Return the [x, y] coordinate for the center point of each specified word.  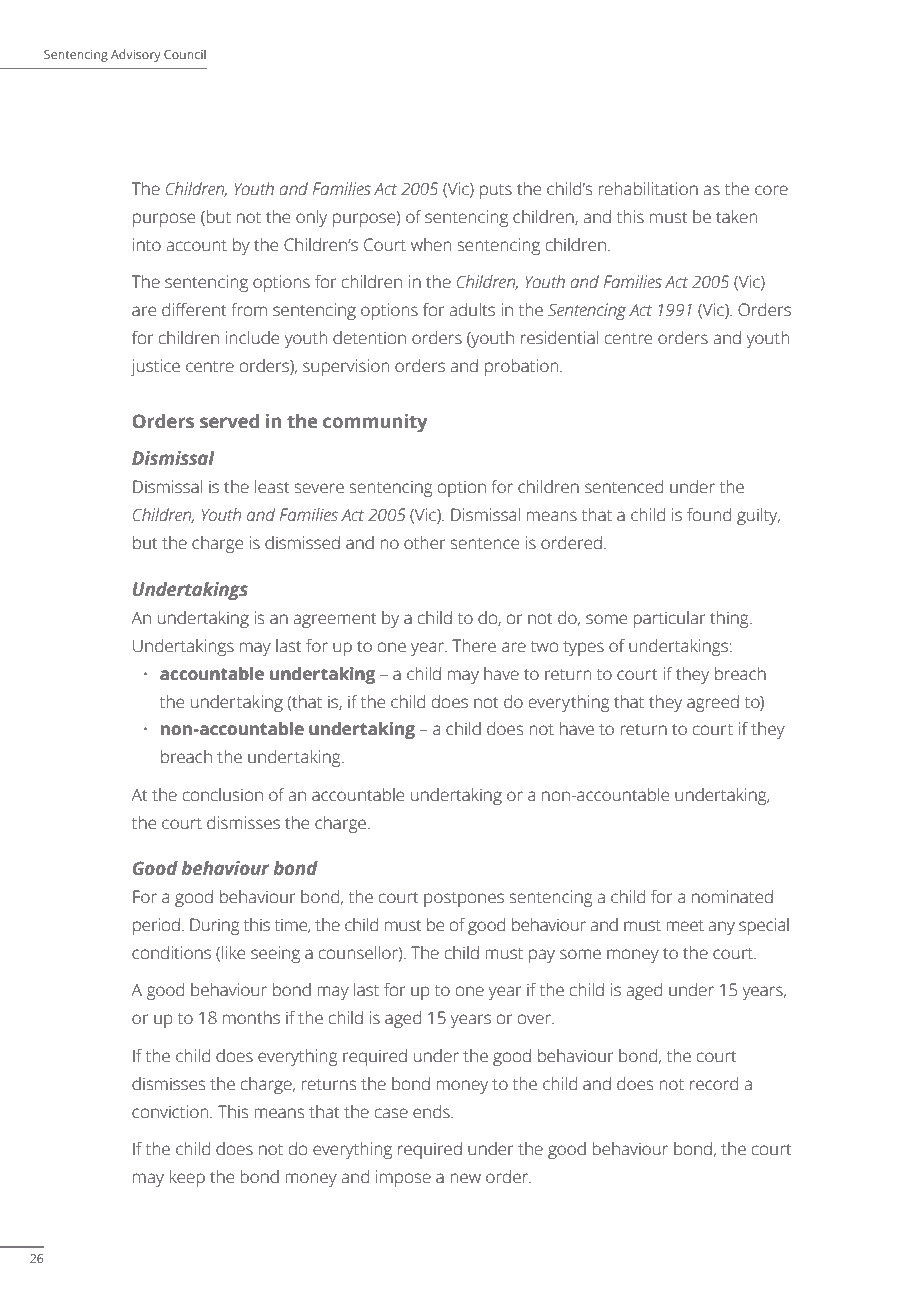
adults [472, 310]
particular [669, 619]
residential [559, 338]
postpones [464, 899]
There [474, 646]
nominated [732, 897]
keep [187, 1178]
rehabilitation [648, 189]
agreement [334, 620]
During [214, 926]
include [252, 338]
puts [496, 191]
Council [185, 54]
